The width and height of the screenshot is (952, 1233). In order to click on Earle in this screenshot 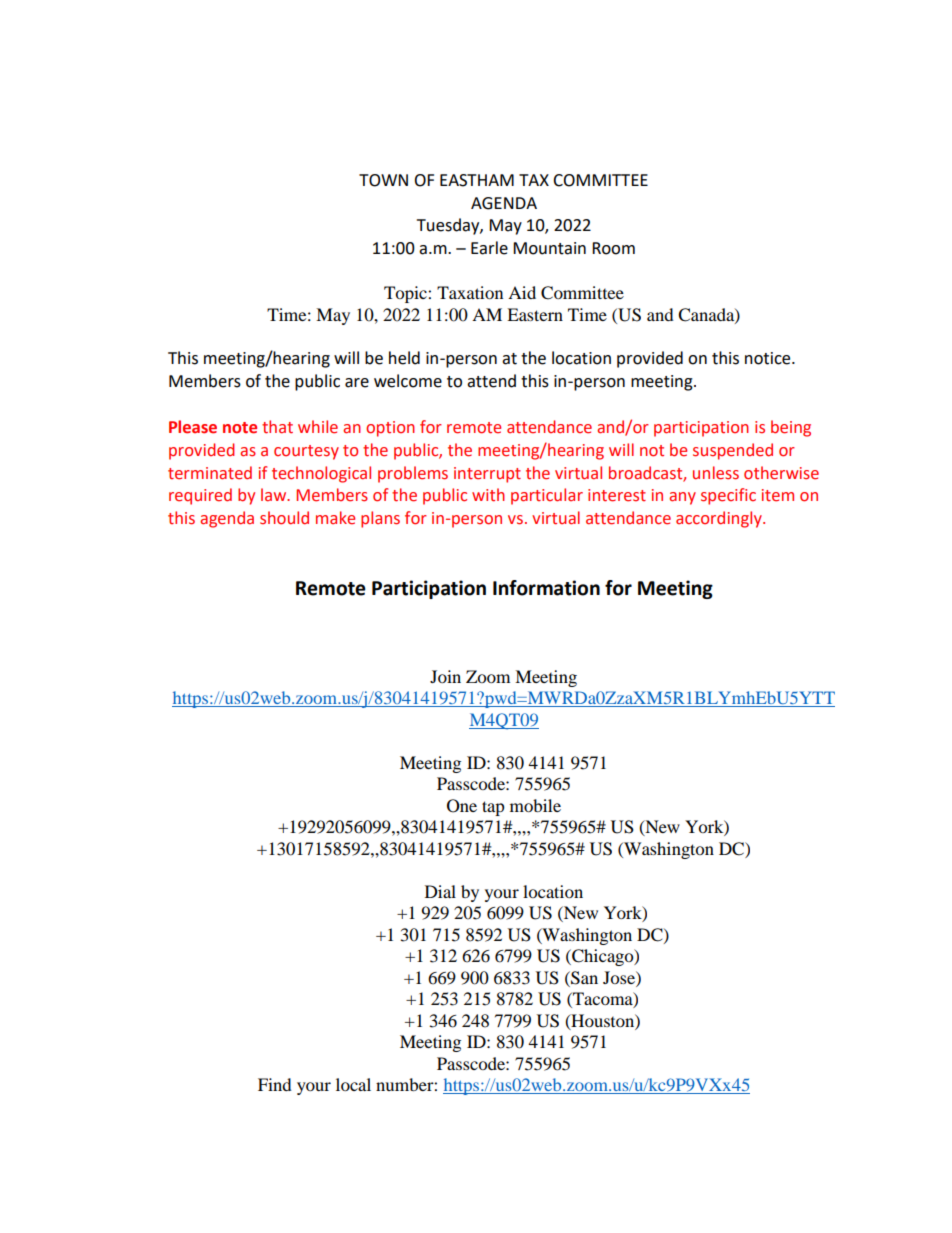, I will do `click(489, 248)`.
